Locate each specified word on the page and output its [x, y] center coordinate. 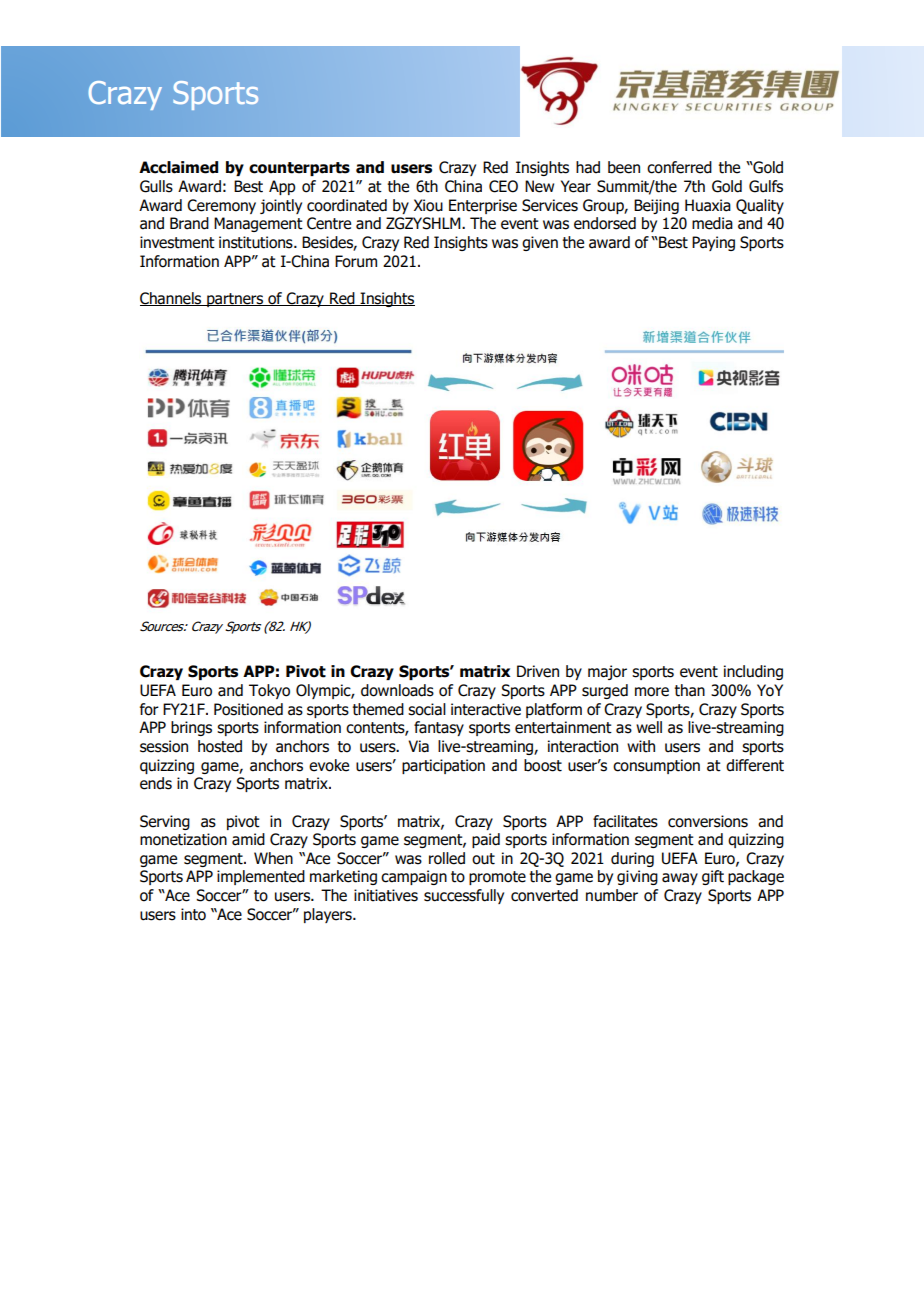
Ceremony [221, 206]
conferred [679, 167]
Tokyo [269, 691]
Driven [538, 671]
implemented [261, 877]
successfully [464, 896]
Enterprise [483, 206]
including [753, 672]
